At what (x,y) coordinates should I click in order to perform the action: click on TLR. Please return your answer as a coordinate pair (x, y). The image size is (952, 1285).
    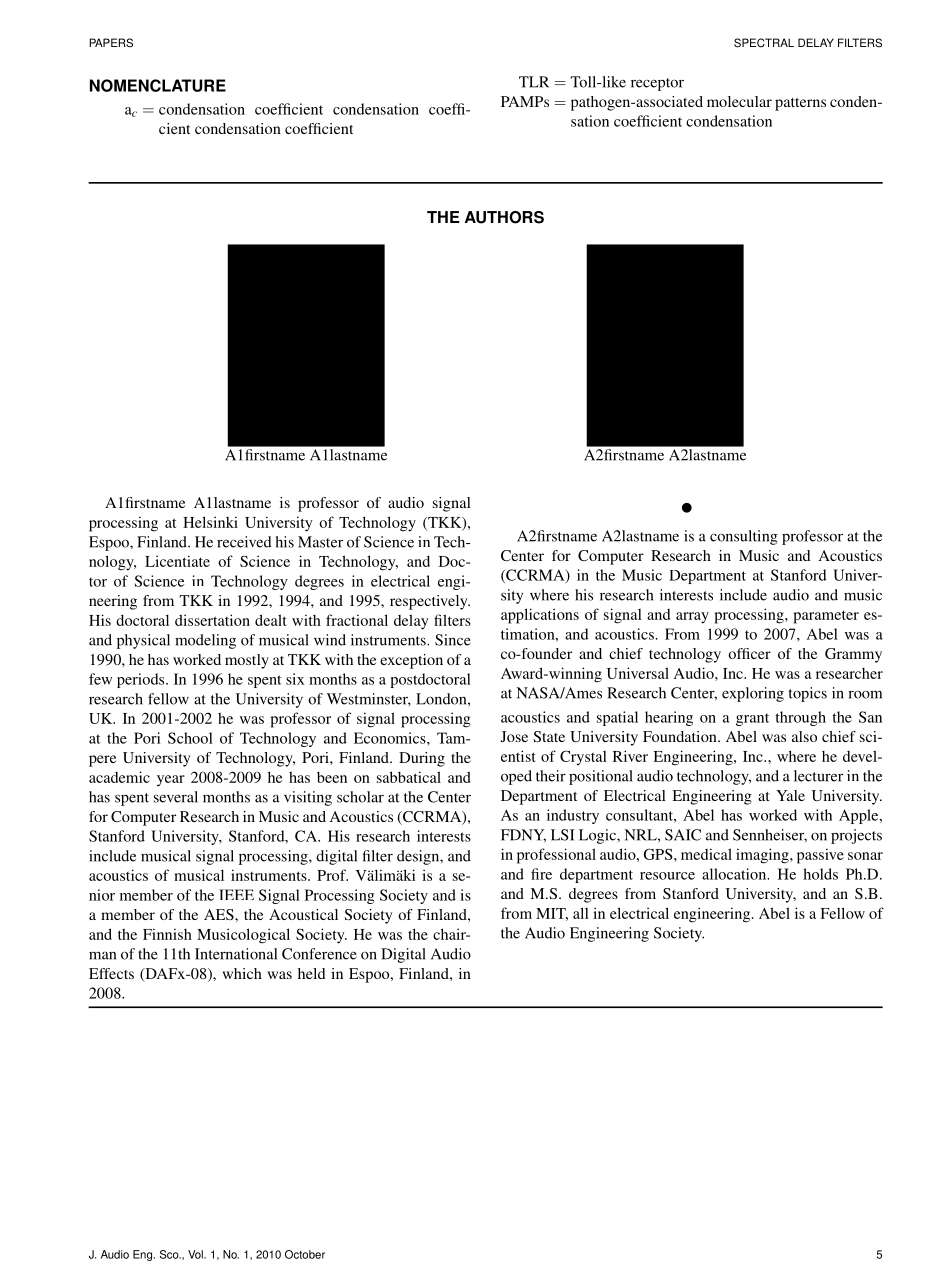
    Looking at the image, I should click on (534, 82).
